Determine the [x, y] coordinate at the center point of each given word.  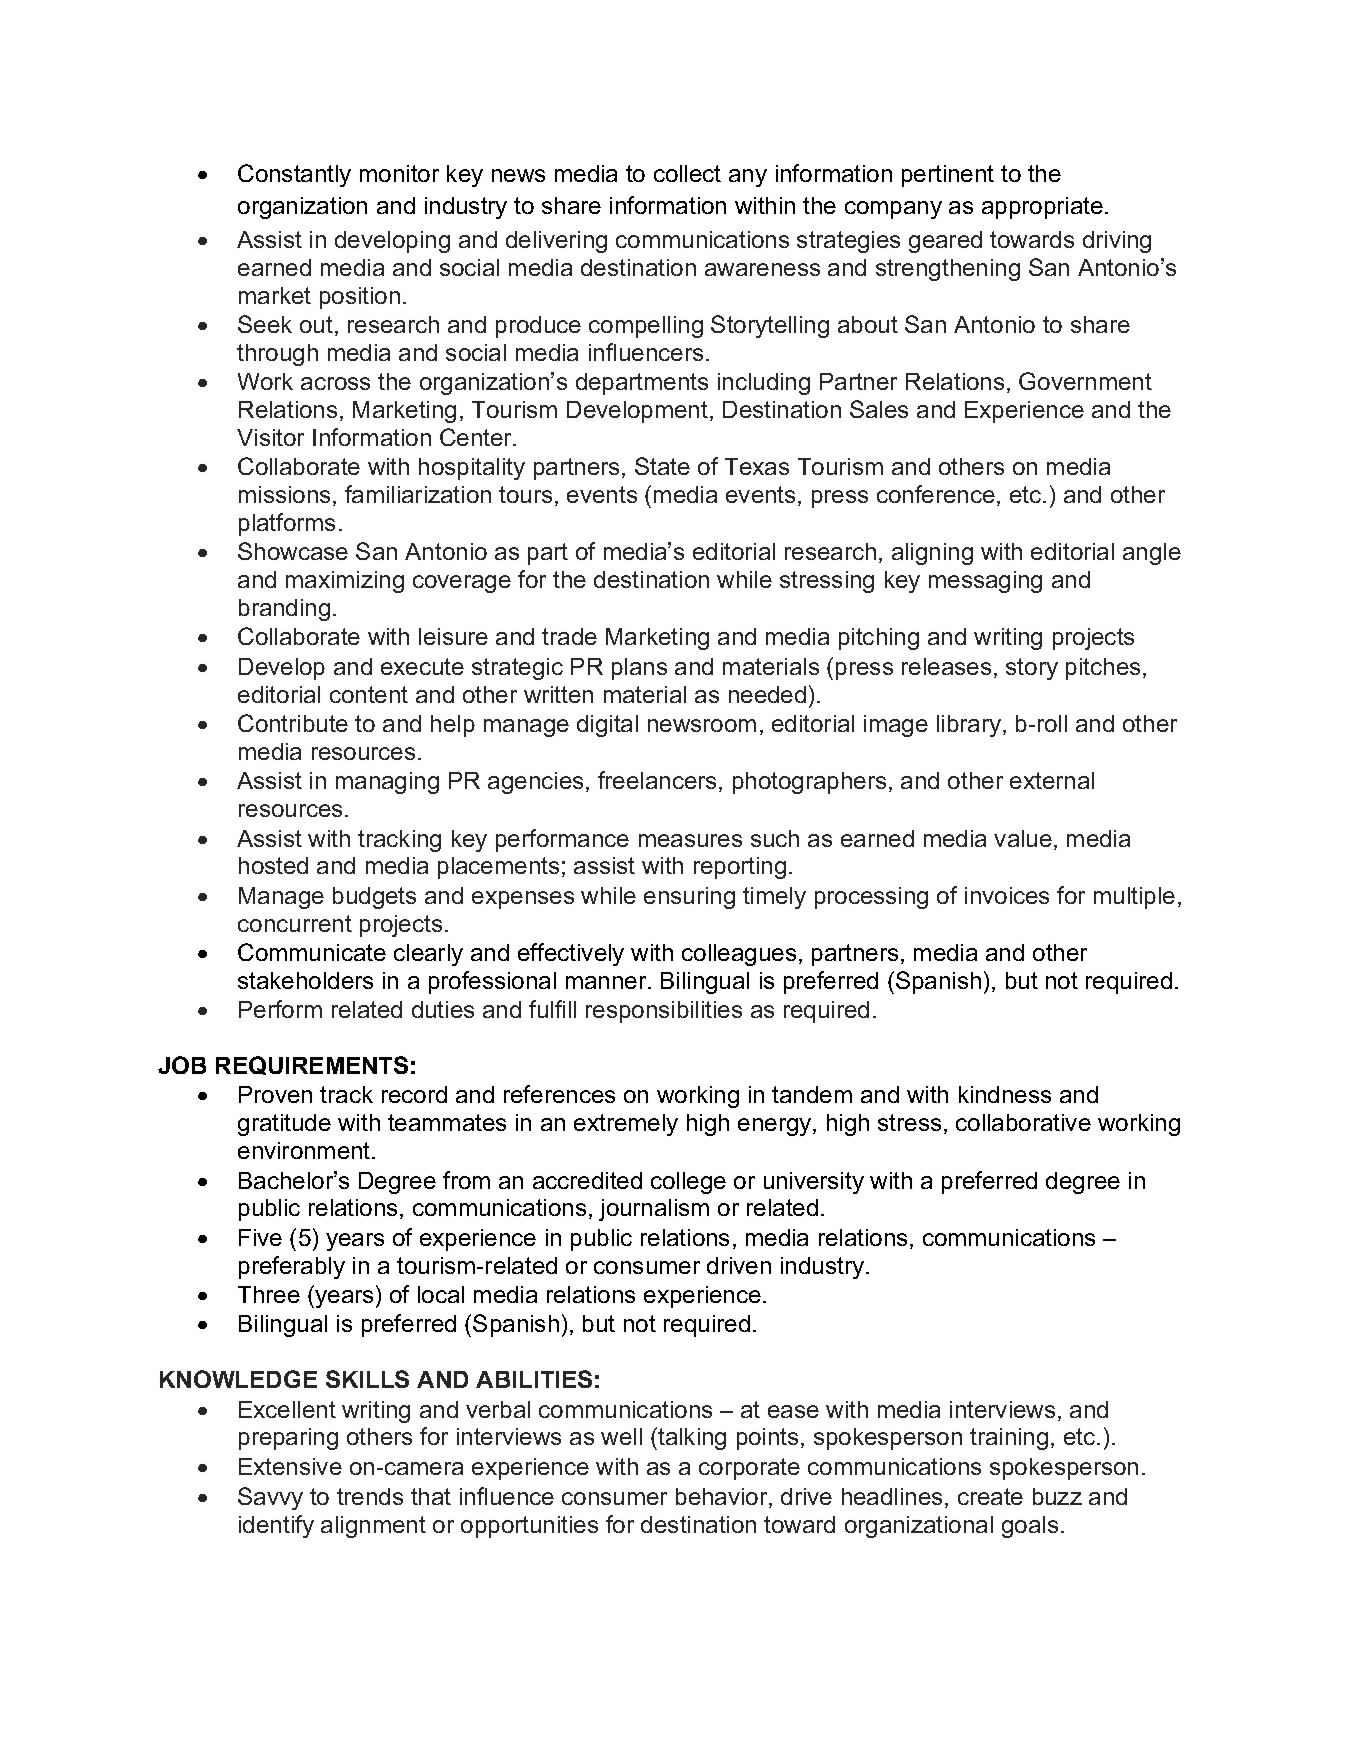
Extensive [290, 1466]
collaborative [1023, 1122]
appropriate [1042, 208]
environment [305, 1150]
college [688, 1183]
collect [687, 173]
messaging [985, 582]
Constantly [294, 175]
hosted [273, 865]
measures [690, 840]
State [662, 466]
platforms [287, 524]
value [1023, 838]
